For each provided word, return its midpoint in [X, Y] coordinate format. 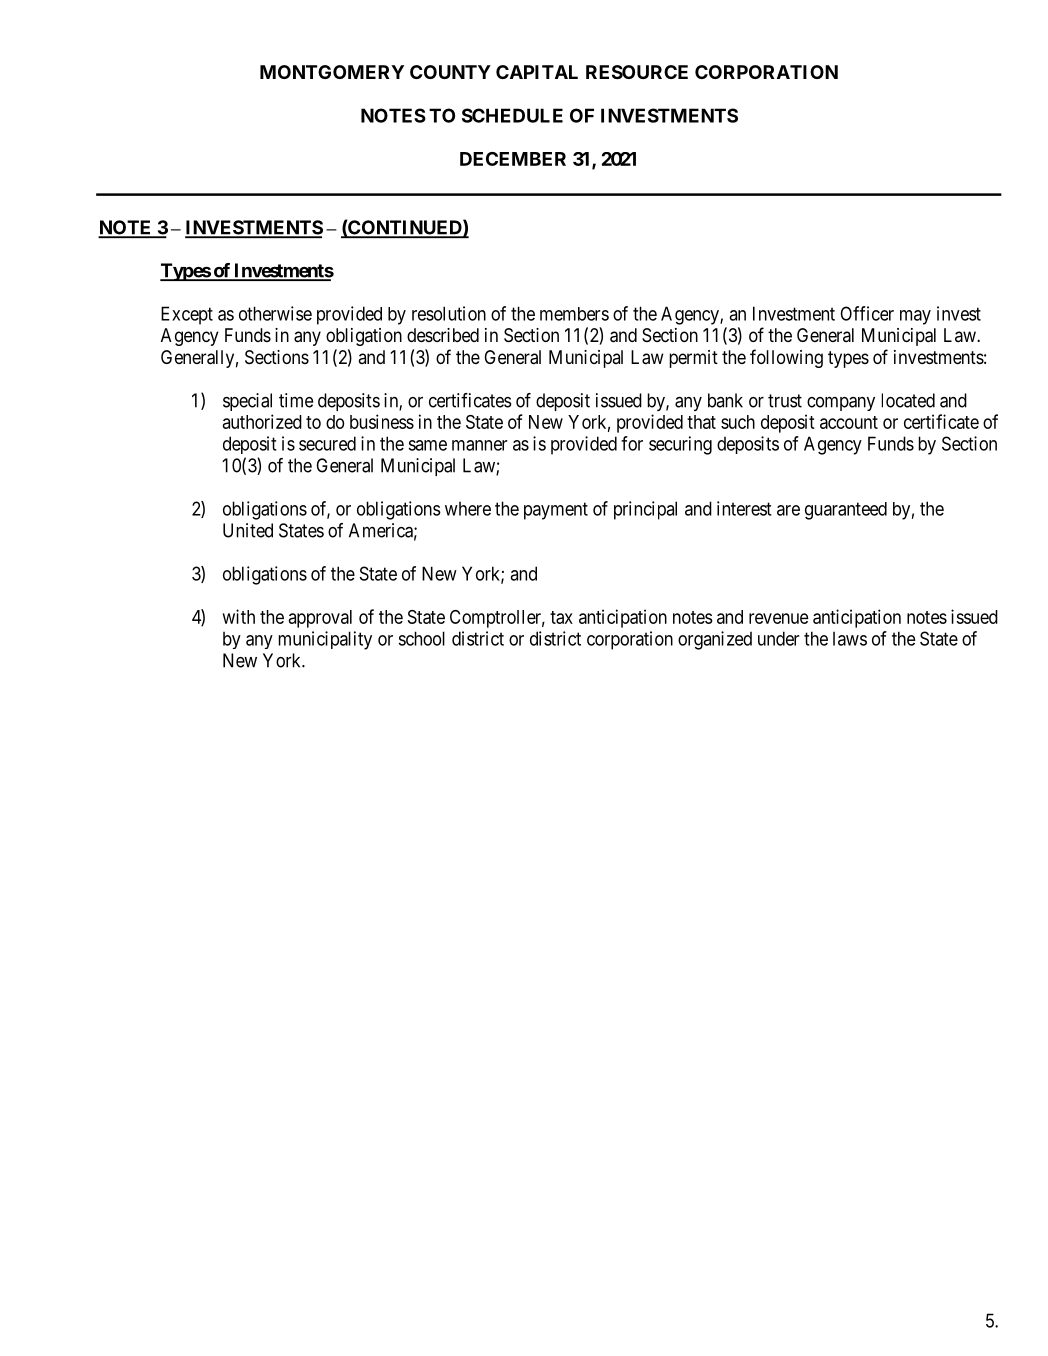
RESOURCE [637, 72]
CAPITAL [537, 72]
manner [479, 445]
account [849, 422]
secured [327, 443]
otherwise [275, 313]
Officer [867, 313]
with [238, 616]
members [574, 314]
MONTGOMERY [332, 72]
